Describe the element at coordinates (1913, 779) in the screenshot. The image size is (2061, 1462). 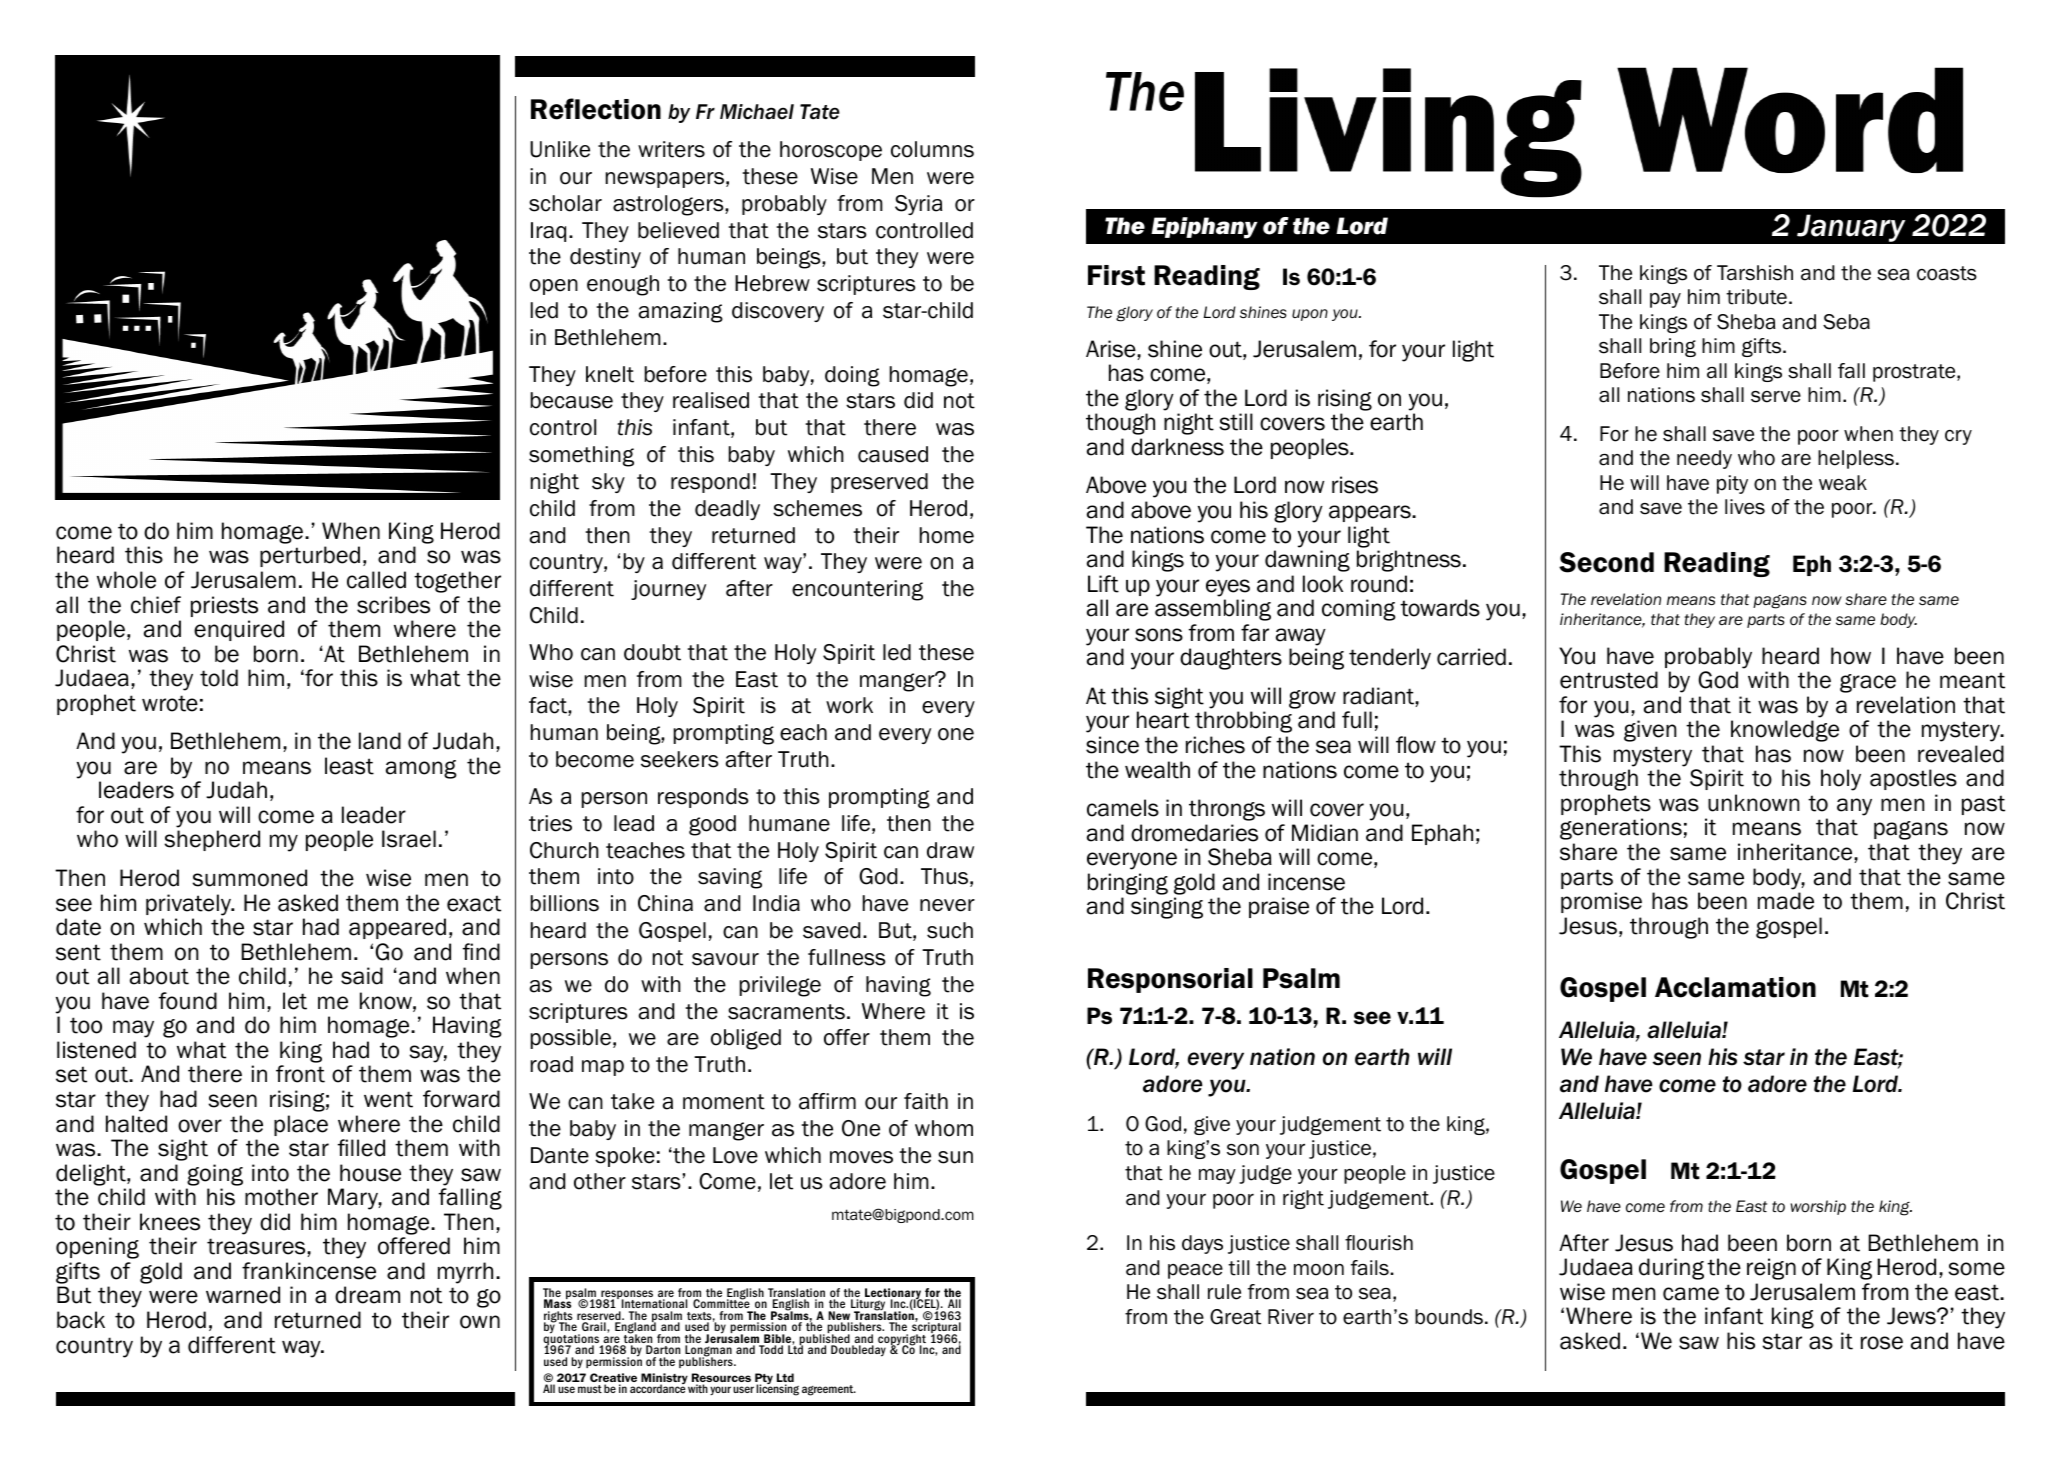
I see `apostles` at that location.
